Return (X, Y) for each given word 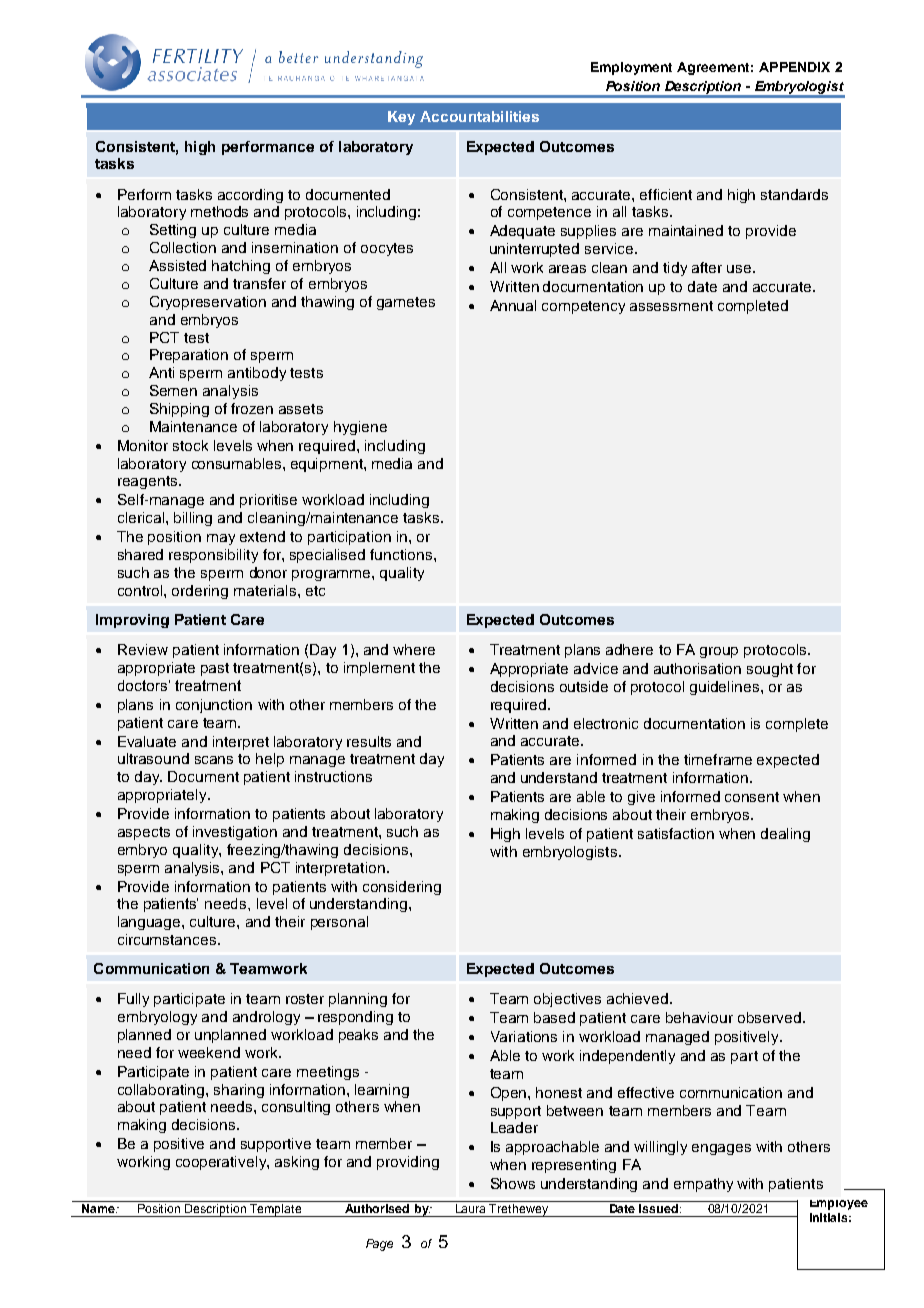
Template (276, 1210)
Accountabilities (479, 116)
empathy (703, 1185)
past (215, 669)
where (414, 649)
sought (770, 670)
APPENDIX (794, 67)
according (250, 196)
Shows (513, 1183)
